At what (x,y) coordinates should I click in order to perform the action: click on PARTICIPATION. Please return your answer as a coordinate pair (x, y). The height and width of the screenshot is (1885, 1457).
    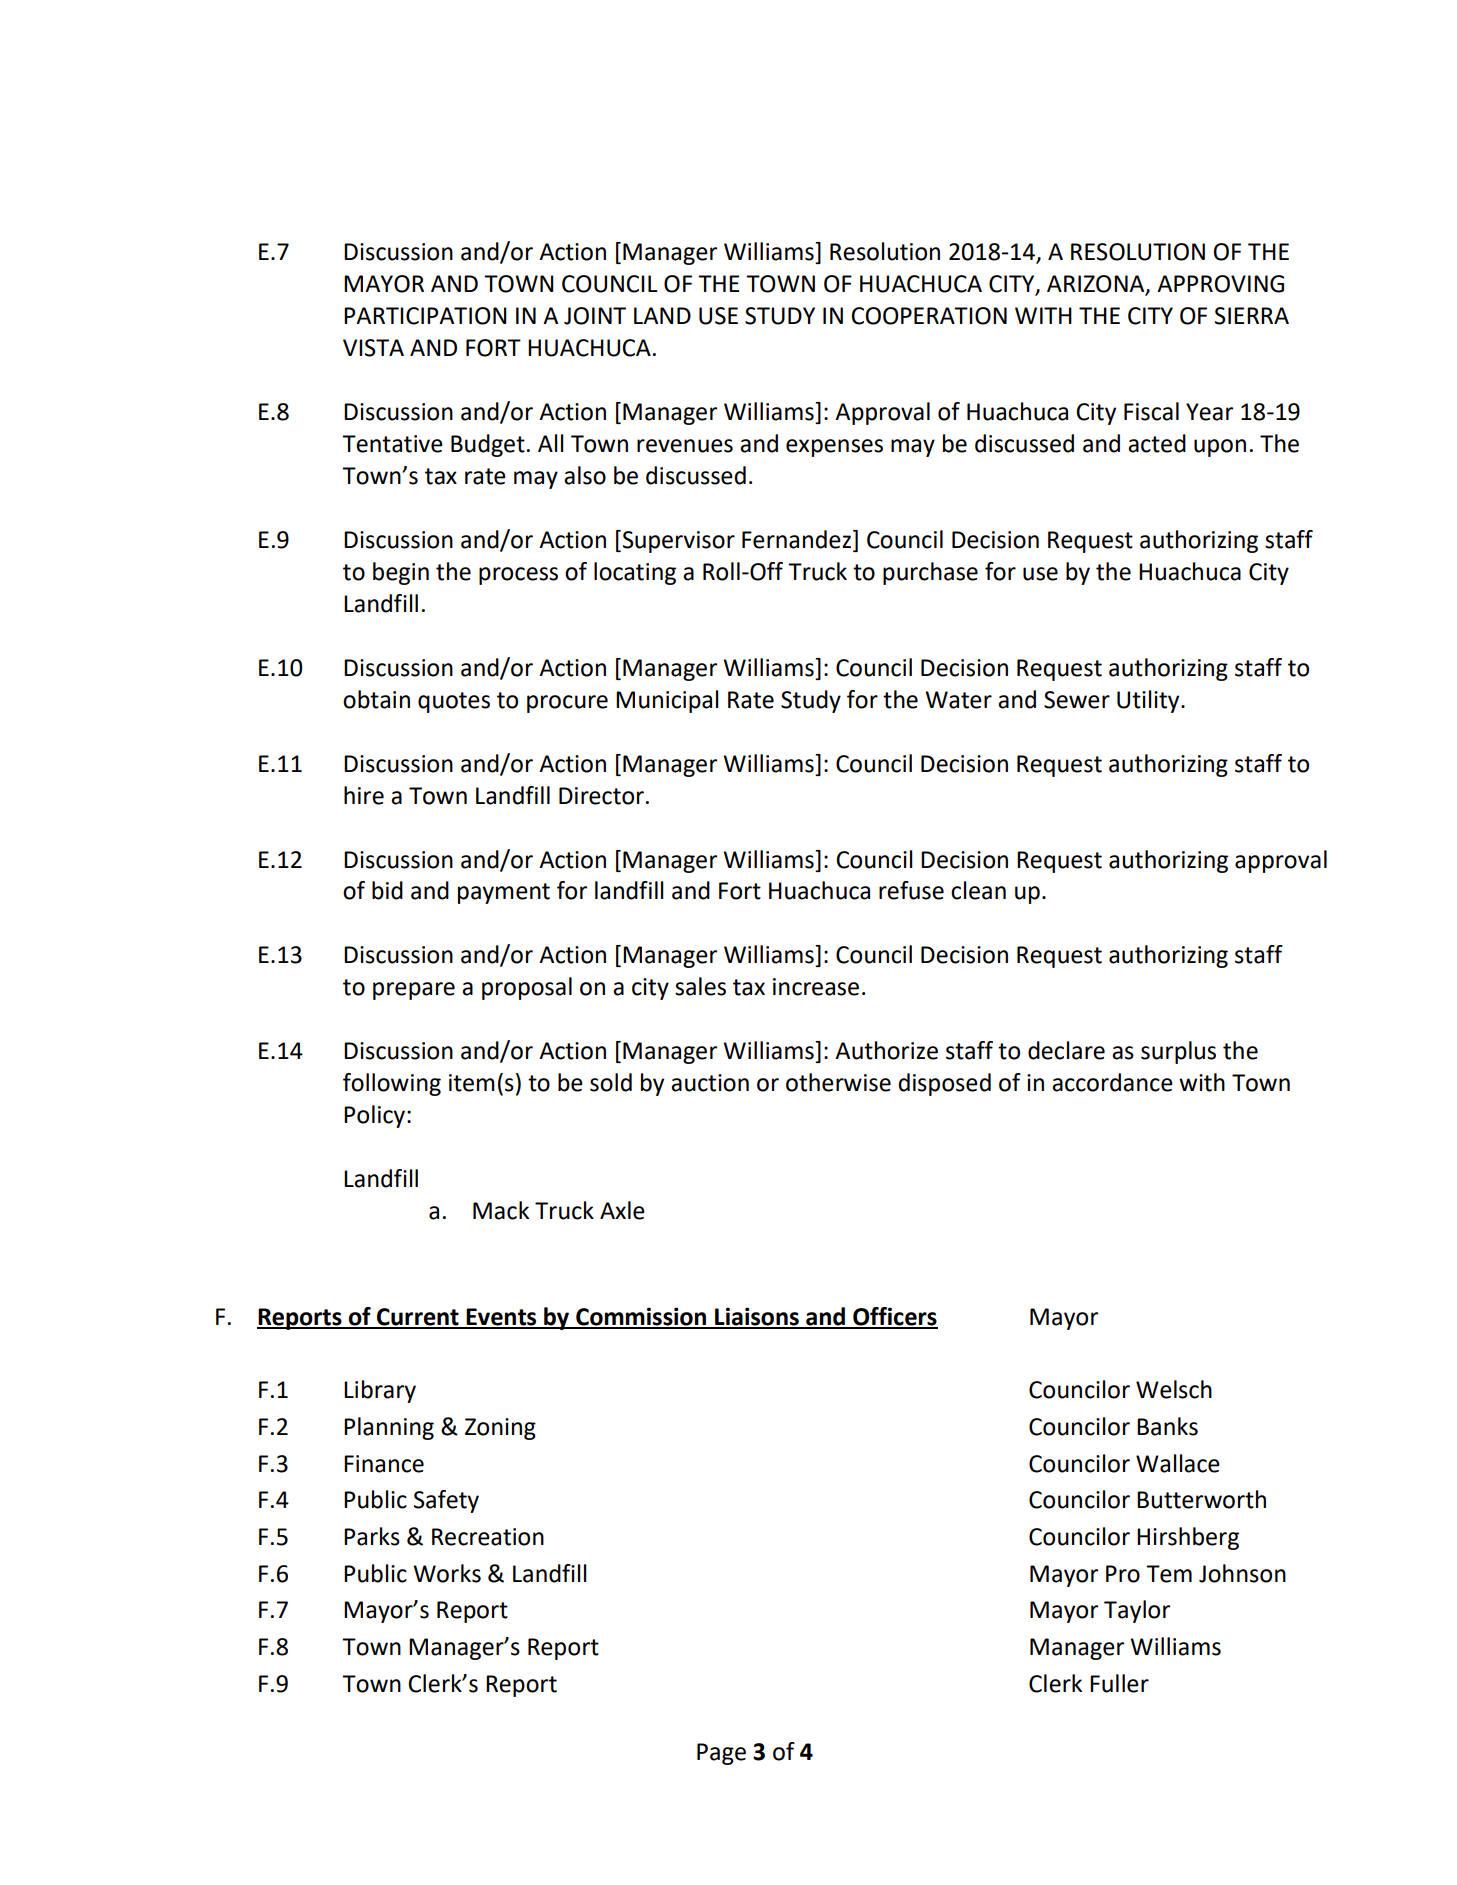
    Looking at the image, I should click on (425, 316).
